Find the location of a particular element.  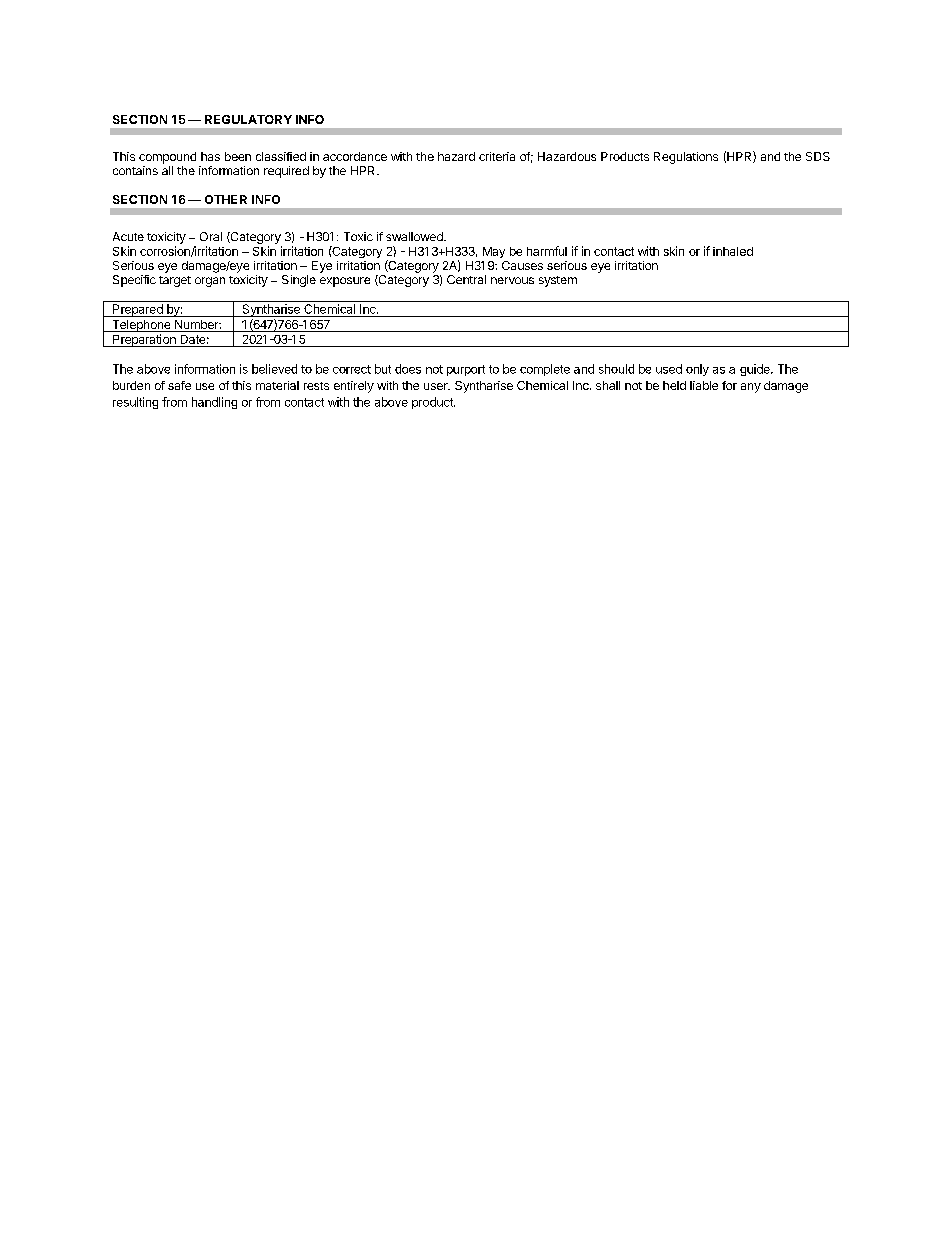

REGULATORY is located at coordinates (248, 119).
